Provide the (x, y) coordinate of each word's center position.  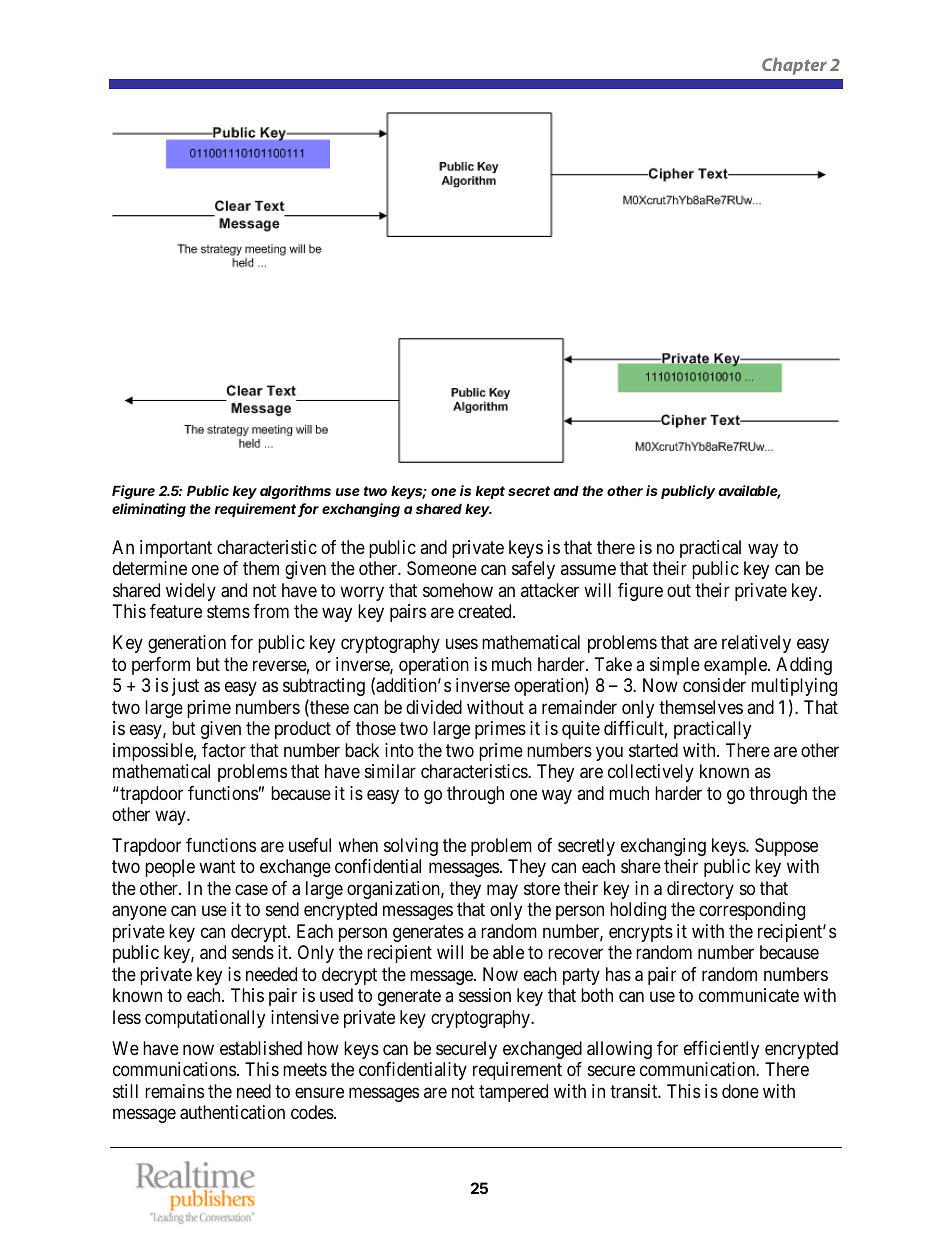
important (176, 549)
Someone (442, 568)
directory (700, 890)
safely (533, 570)
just (185, 687)
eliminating (149, 510)
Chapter (794, 66)
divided (434, 707)
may (502, 891)
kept (490, 492)
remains (174, 1091)
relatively (756, 644)
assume (588, 570)
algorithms (295, 492)
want (217, 867)
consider (714, 685)
